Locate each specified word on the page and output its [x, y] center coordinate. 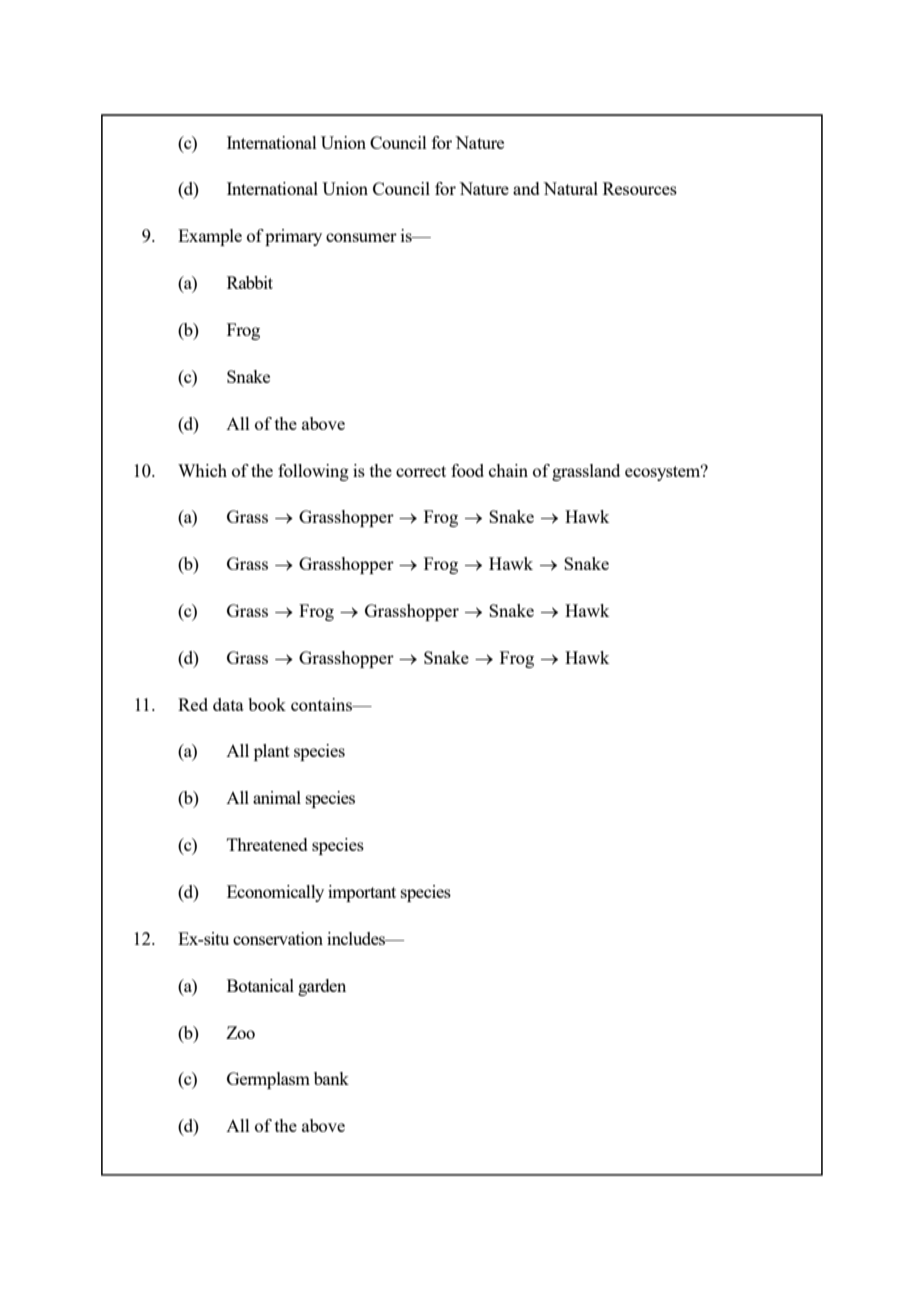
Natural [570, 188]
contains [323, 704]
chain [508, 470]
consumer [361, 237]
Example [210, 237]
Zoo [240, 1032]
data [228, 704]
